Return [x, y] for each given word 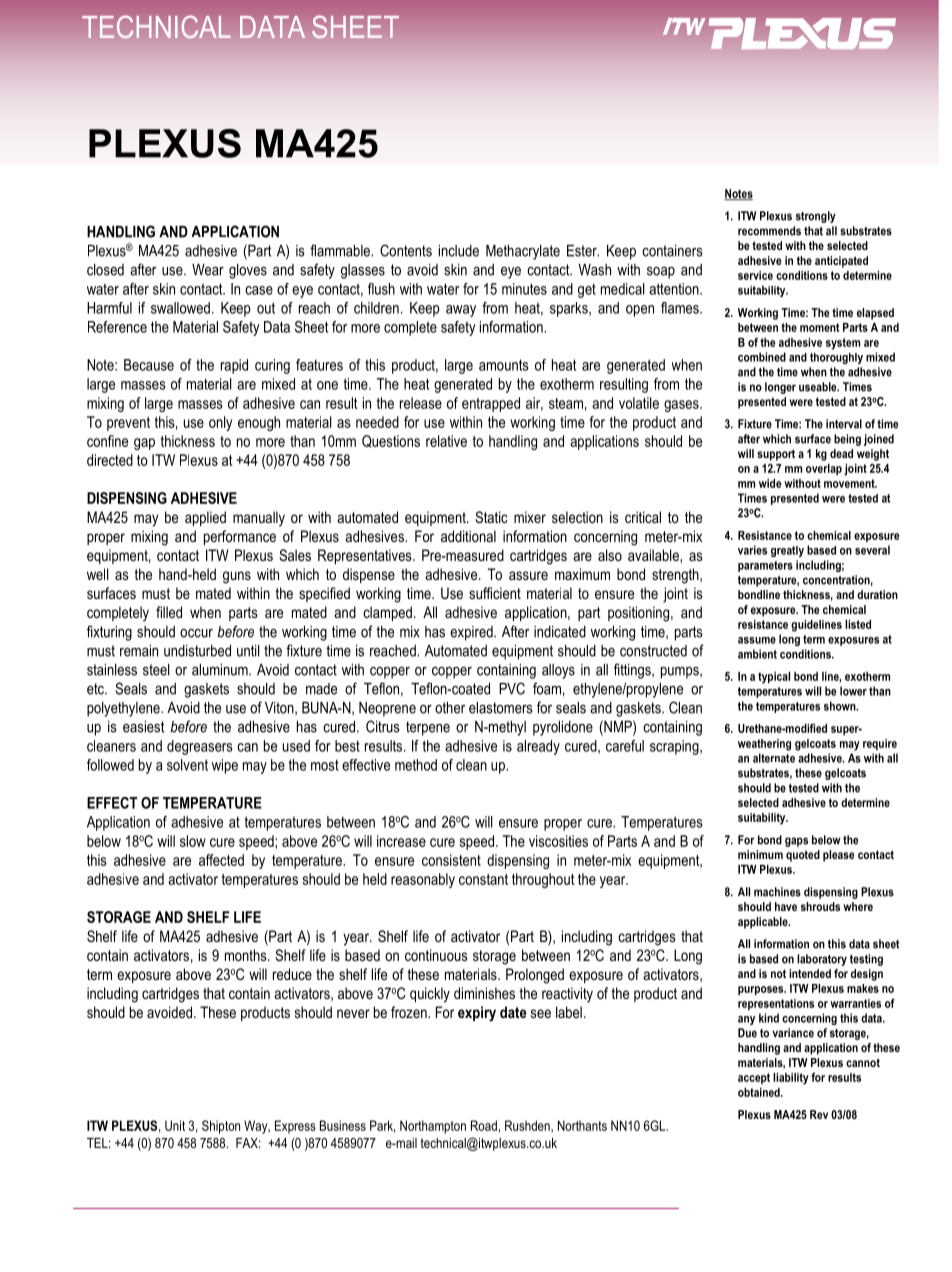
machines [777, 892]
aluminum [221, 670]
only [220, 423]
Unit [175, 1125]
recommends [769, 231]
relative [446, 441]
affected [221, 860]
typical [774, 678]
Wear [208, 270]
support [776, 455]
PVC [512, 688]
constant [483, 879]
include [459, 251]
